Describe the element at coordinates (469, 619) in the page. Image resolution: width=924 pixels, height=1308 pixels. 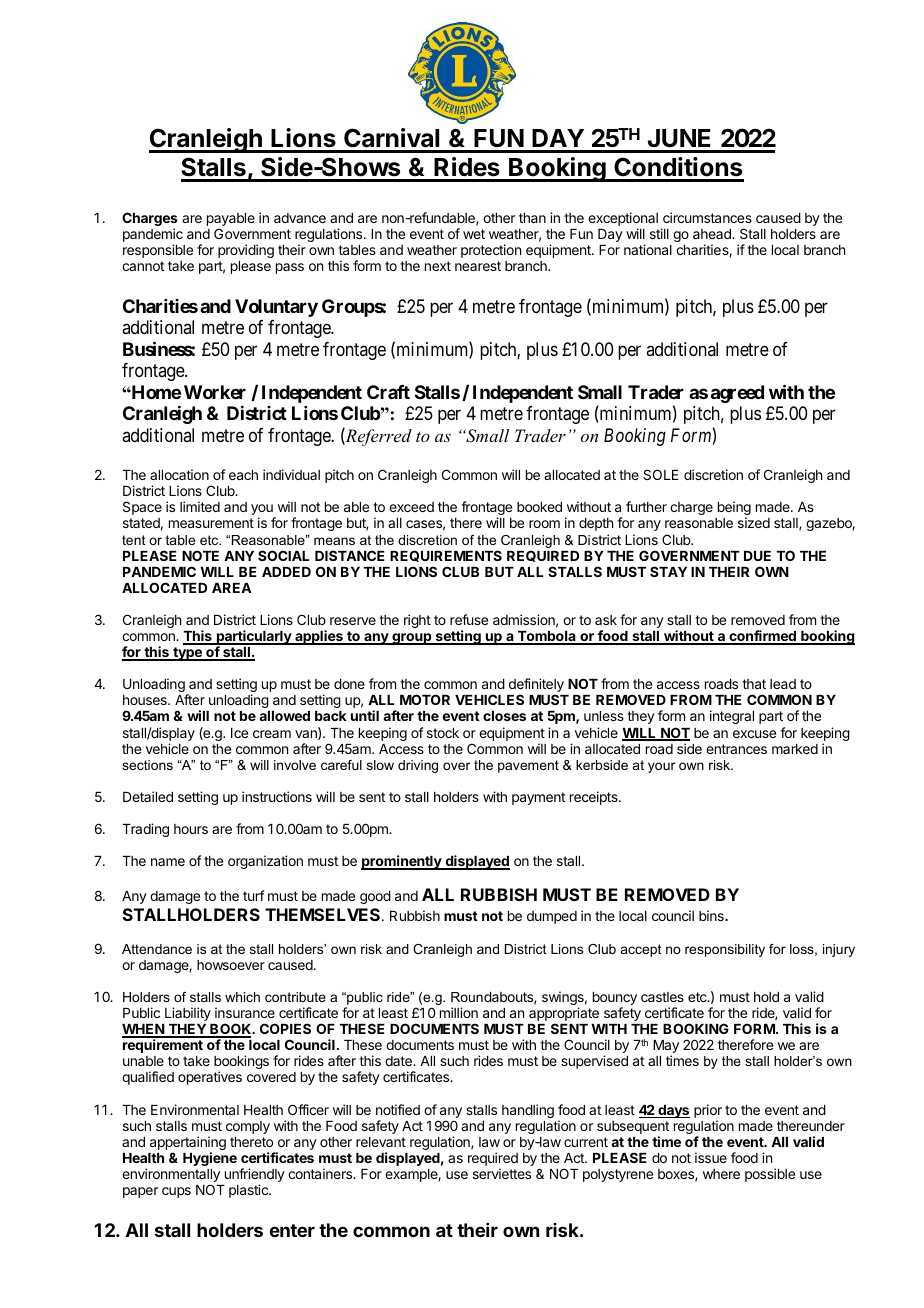
I see `refuse` at that location.
